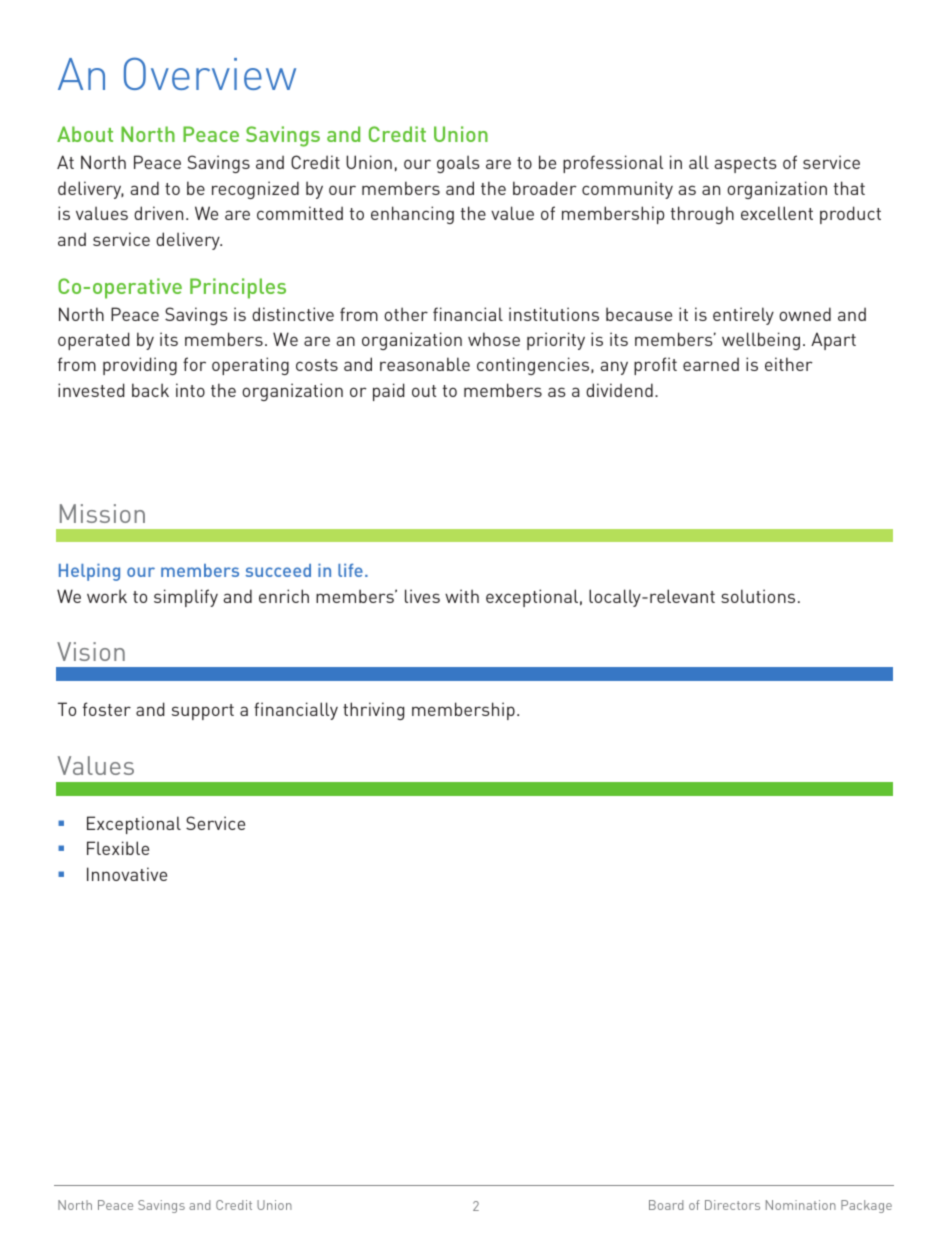 This document has width=952, height=1233. Describe the element at coordinates (118, 848) in the document. I see `Flexible` at that location.
